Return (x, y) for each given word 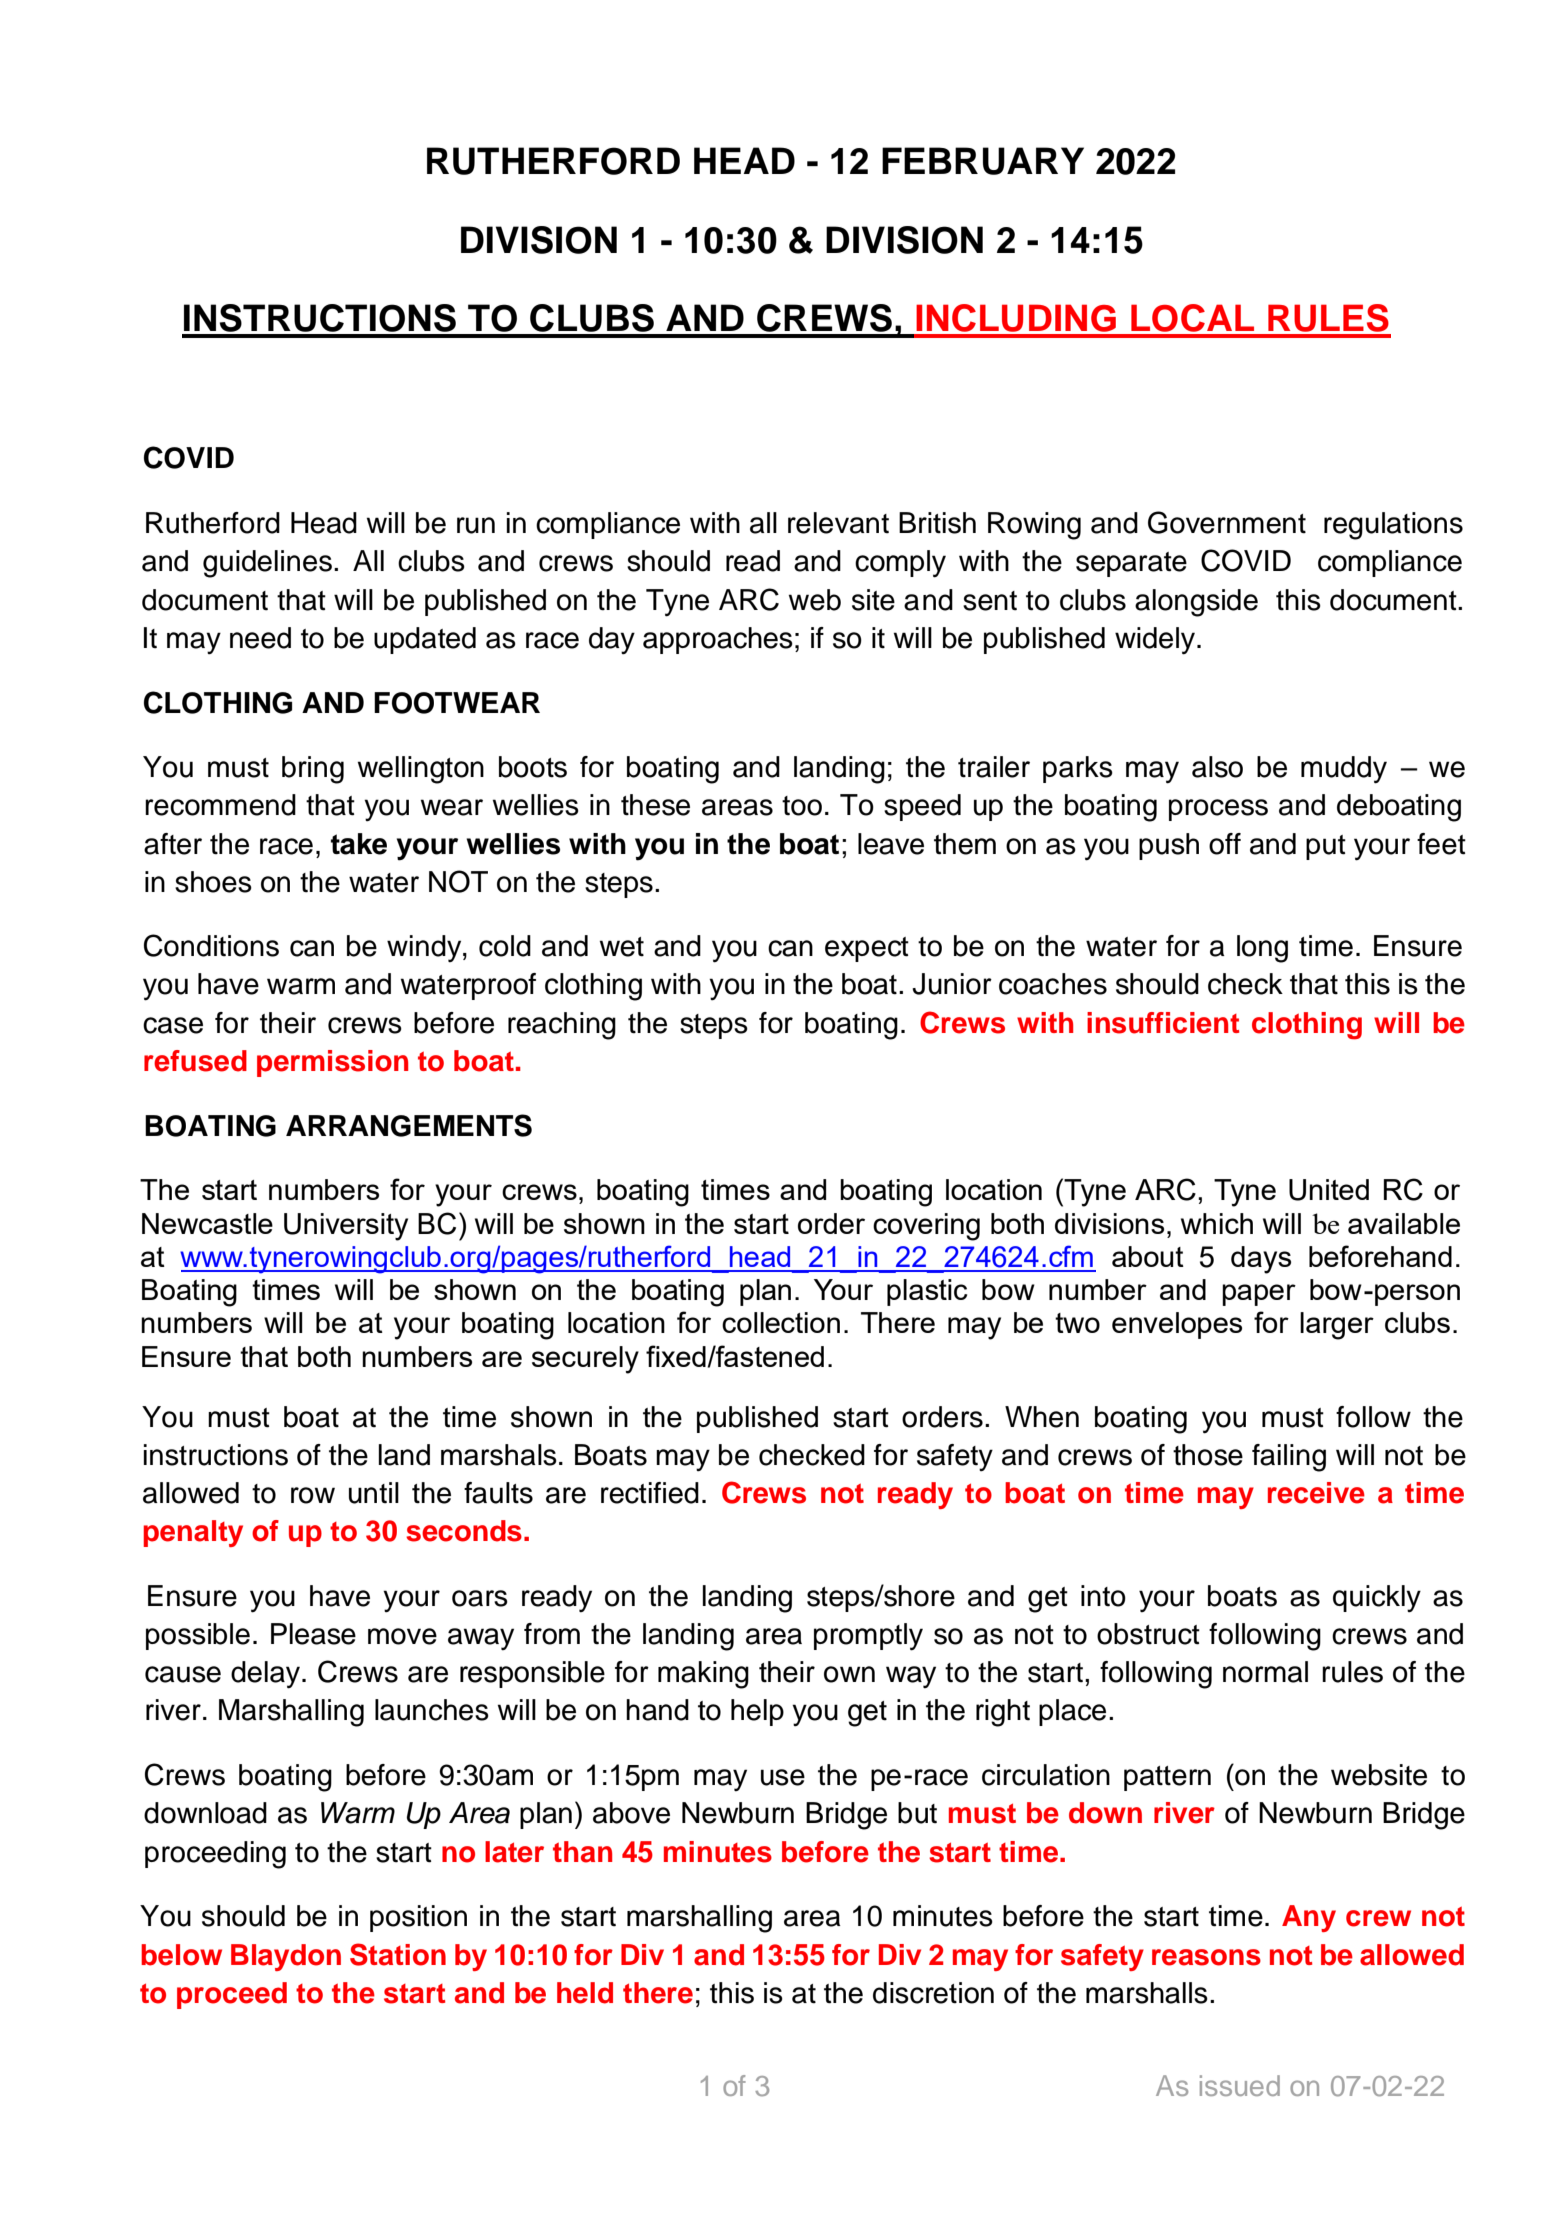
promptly (868, 1637)
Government (1227, 522)
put (1326, 847)
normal (1265, 1672)
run (476, 525)
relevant (838, 523)
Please (313, 1634)
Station (398, 1954)
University (346, 1227)
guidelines (267, 564)
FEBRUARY (983, 161)
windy (425, 948)
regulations (1393, 526)
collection (781, 1322)
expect (867, 949)
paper (1259, 1295)
